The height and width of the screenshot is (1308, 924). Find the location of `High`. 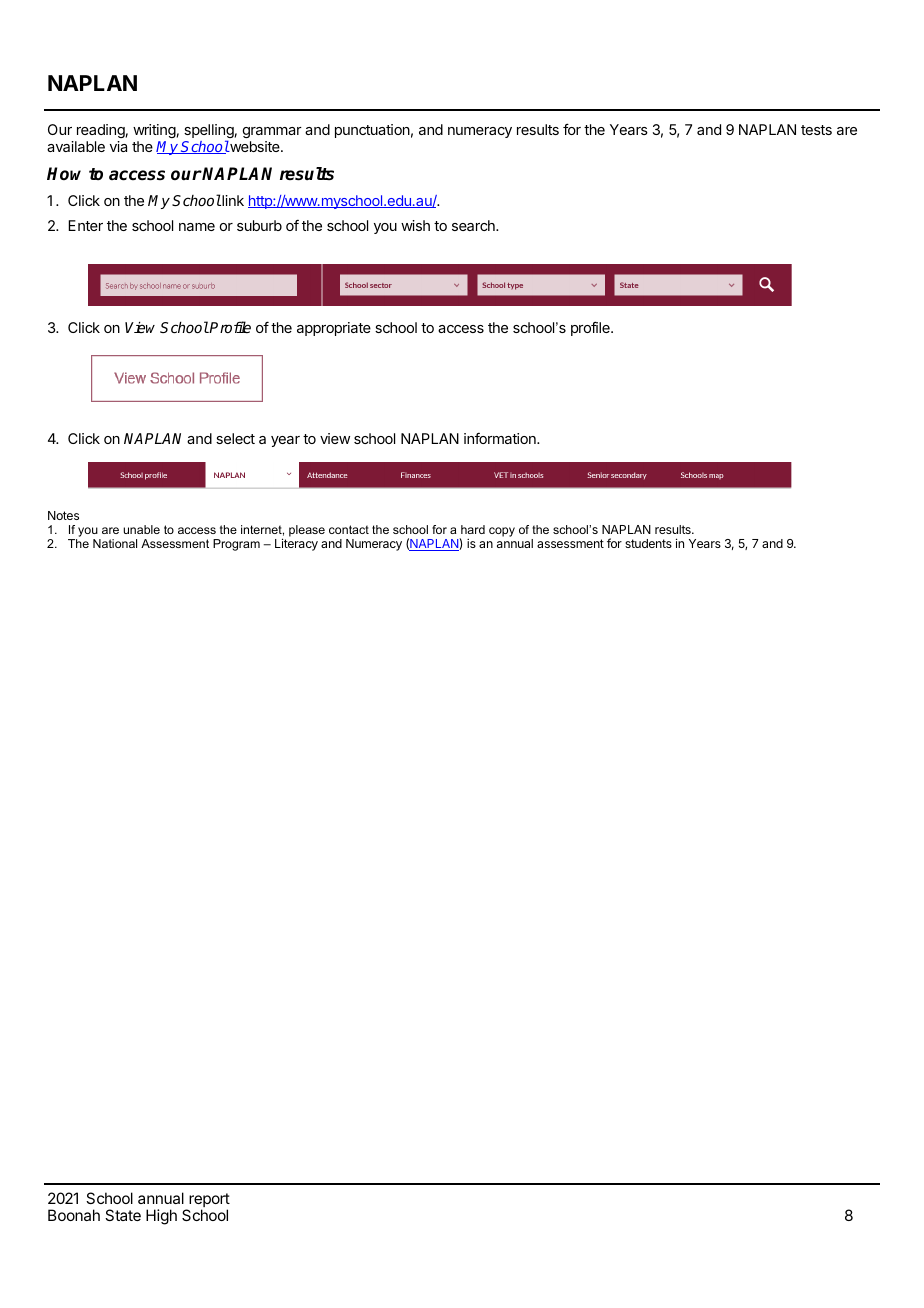

High is located at coordinates (161, 1217).
